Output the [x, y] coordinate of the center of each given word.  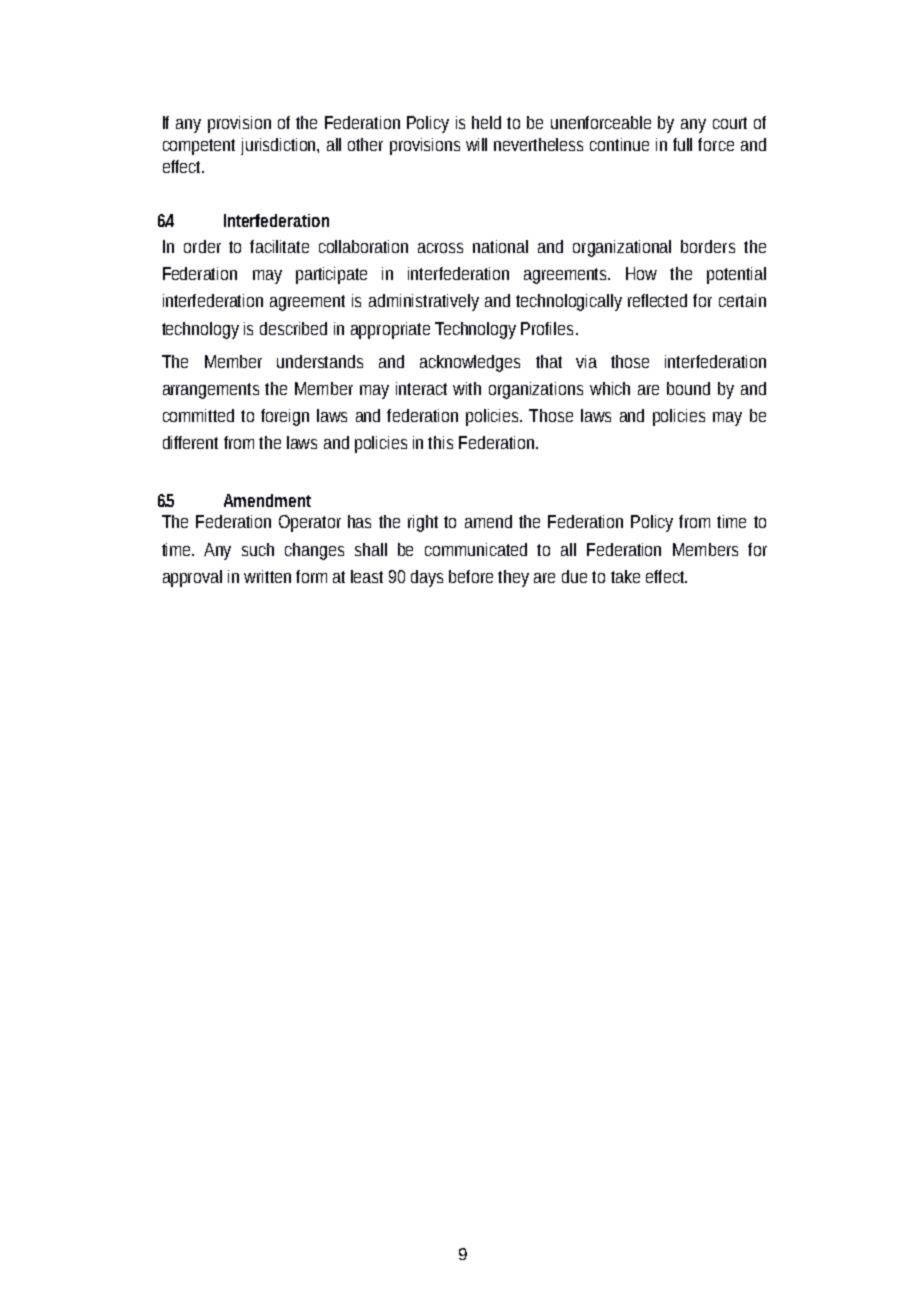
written [267, 576]
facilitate [279, 246]
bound [688, 388]
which [610, 388]
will [476, 144]
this [440, 442]
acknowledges [470, 363]
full [682, 144]
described [293, 328]
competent [199, 147]
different [190, 442]
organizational [622, 248]
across [440, 248]
